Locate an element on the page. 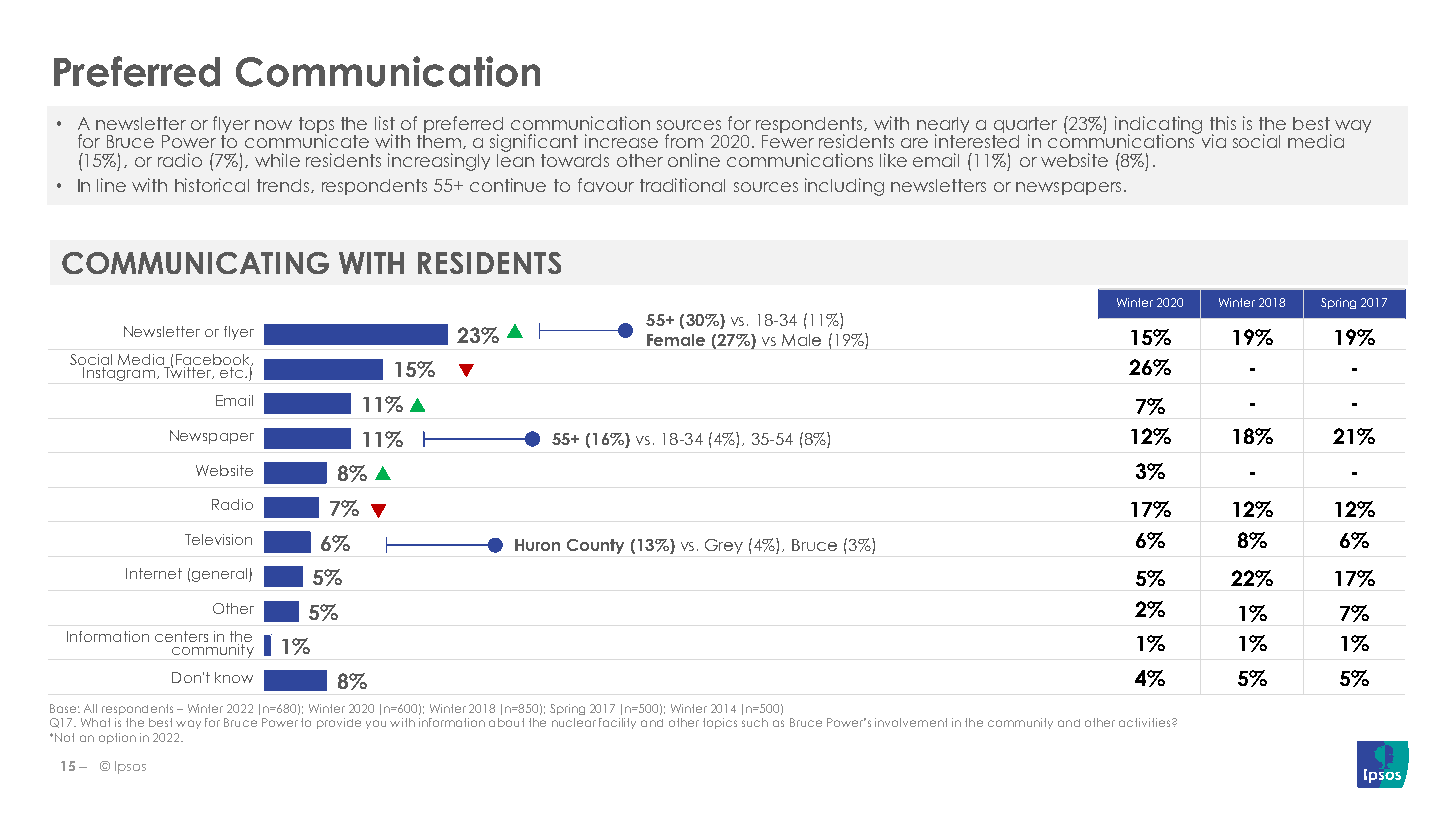 Image resolution: width=1456 pixels, height=819 pixels. while is located at coordinates (277, 160).
